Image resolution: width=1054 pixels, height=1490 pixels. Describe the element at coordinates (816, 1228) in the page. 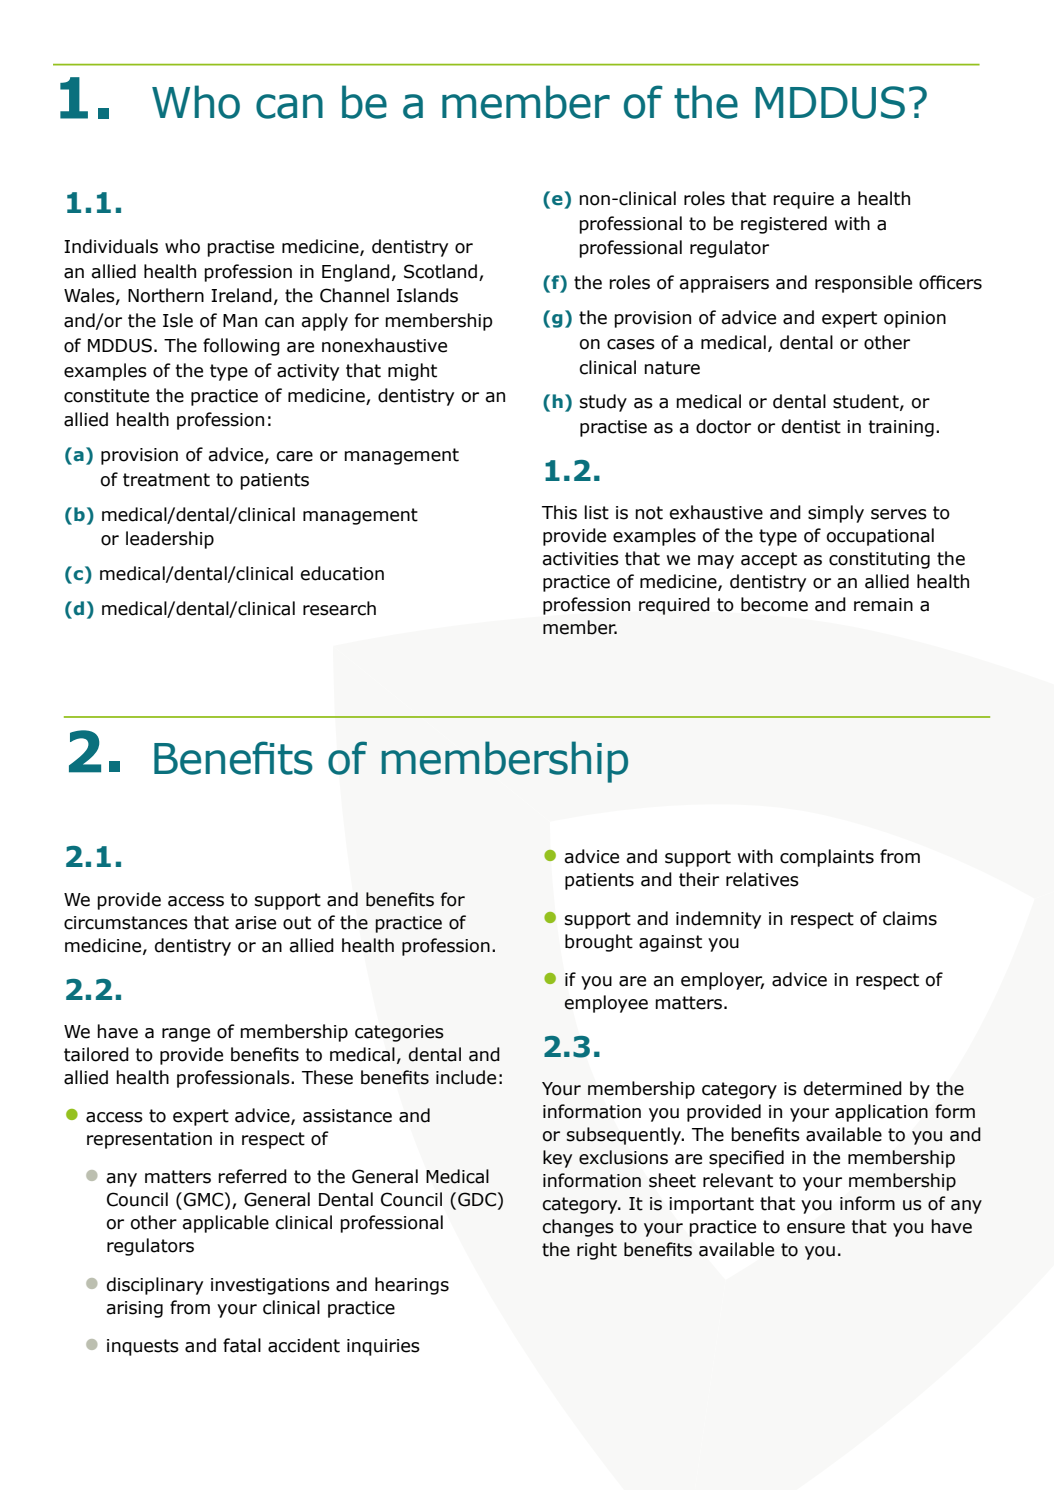

I see `ensure` at that location.
